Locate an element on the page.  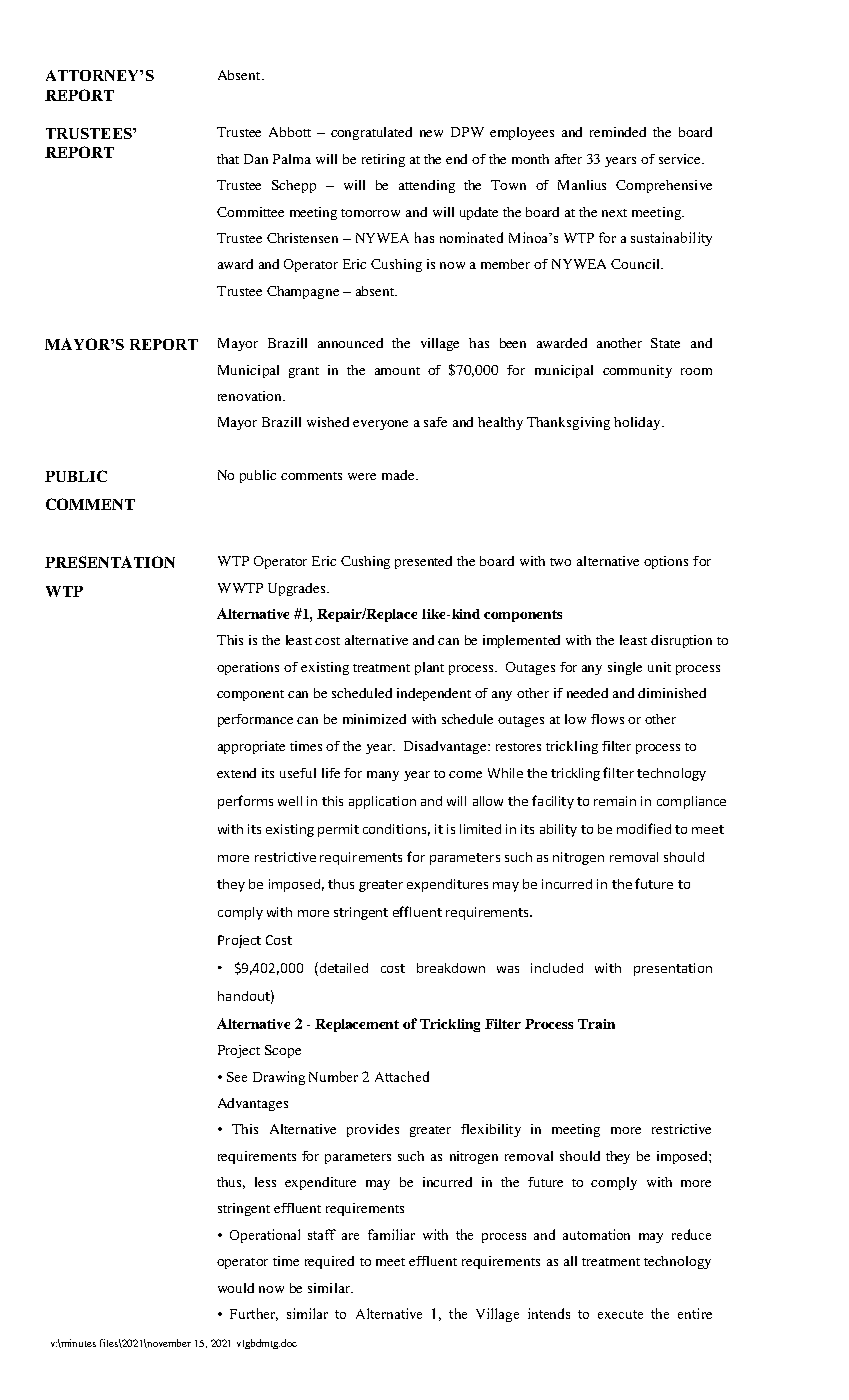
breakdown is located at coordinates (451, 968).
